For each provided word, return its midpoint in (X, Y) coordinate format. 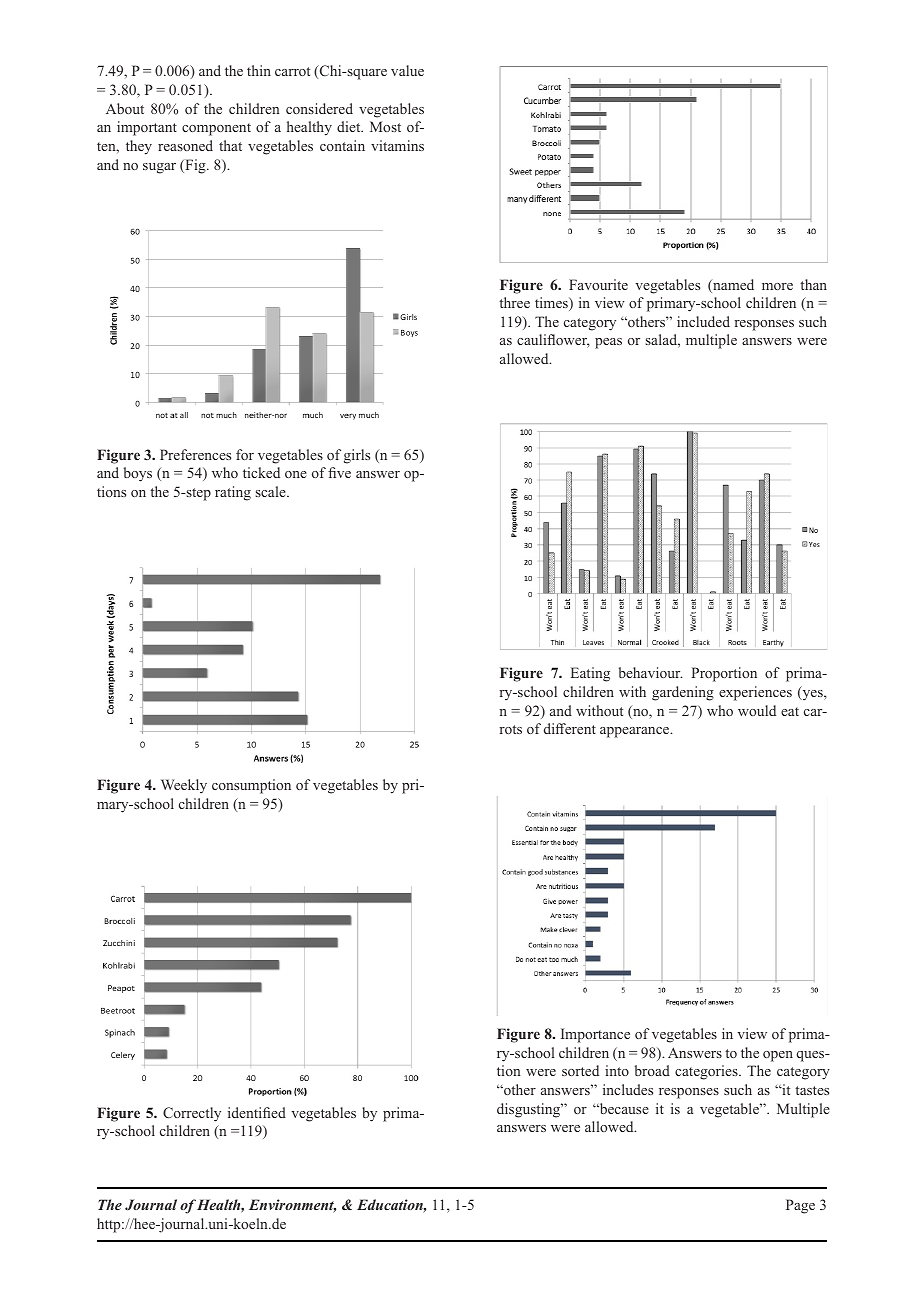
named (732, 286)
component (216, 129)
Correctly (192, 1114)
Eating (590, 674)
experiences (755, 693)
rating (233, 493)
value (407, 70)
